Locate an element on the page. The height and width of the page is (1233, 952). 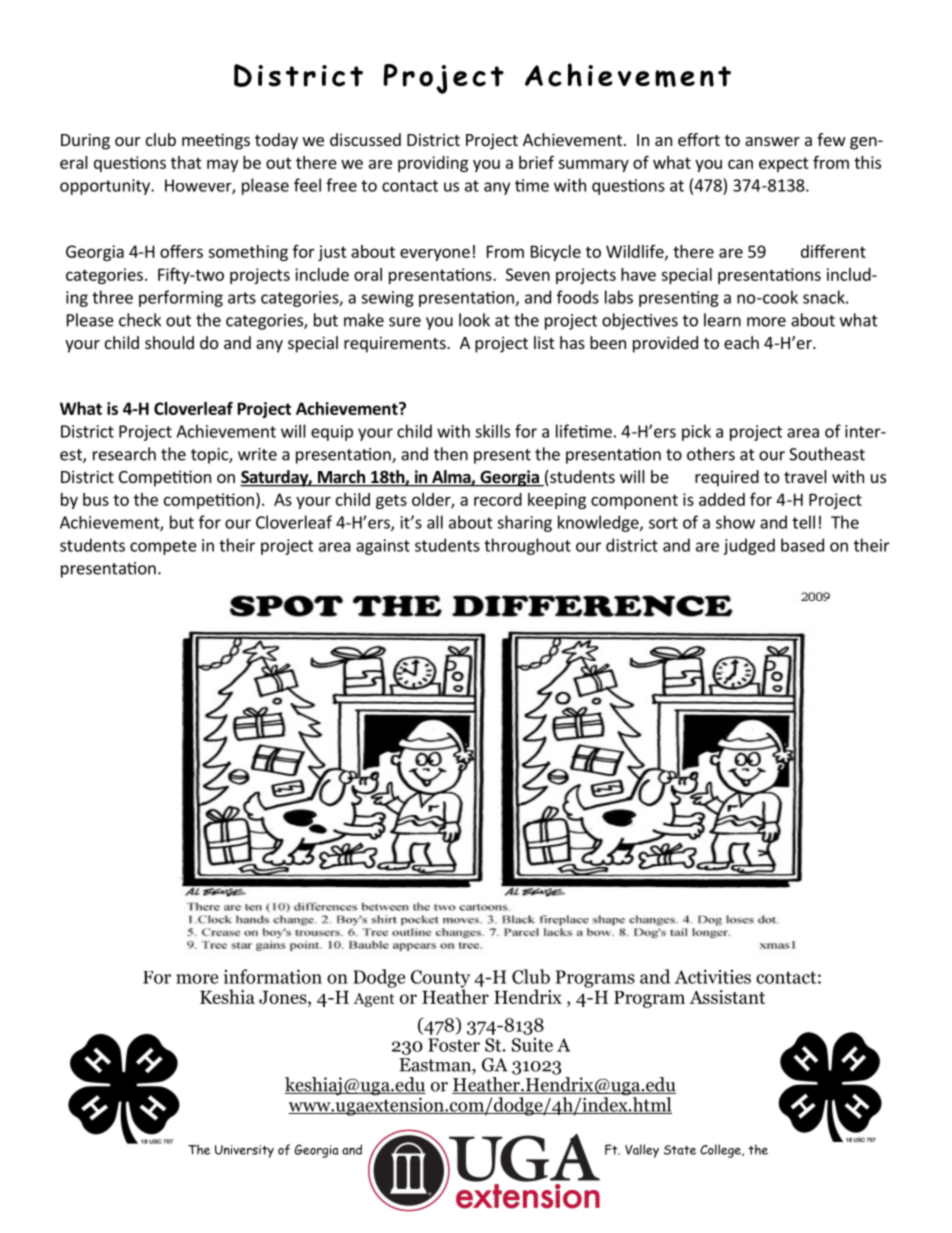
State is located at coordinates (680, 1150).
